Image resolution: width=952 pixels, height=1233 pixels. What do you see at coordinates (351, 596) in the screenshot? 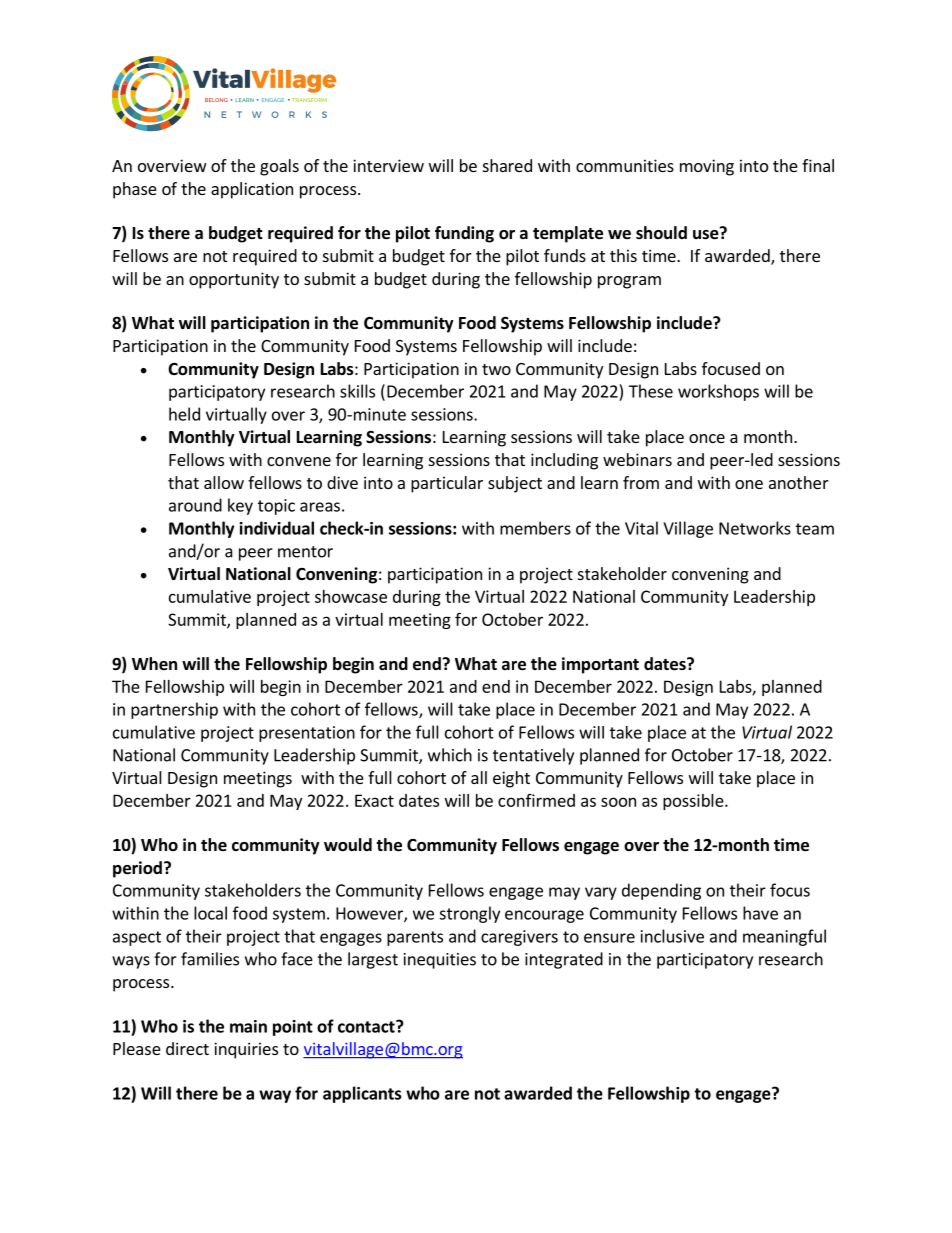
I see `showcase` at bounding box center [351, 596].
